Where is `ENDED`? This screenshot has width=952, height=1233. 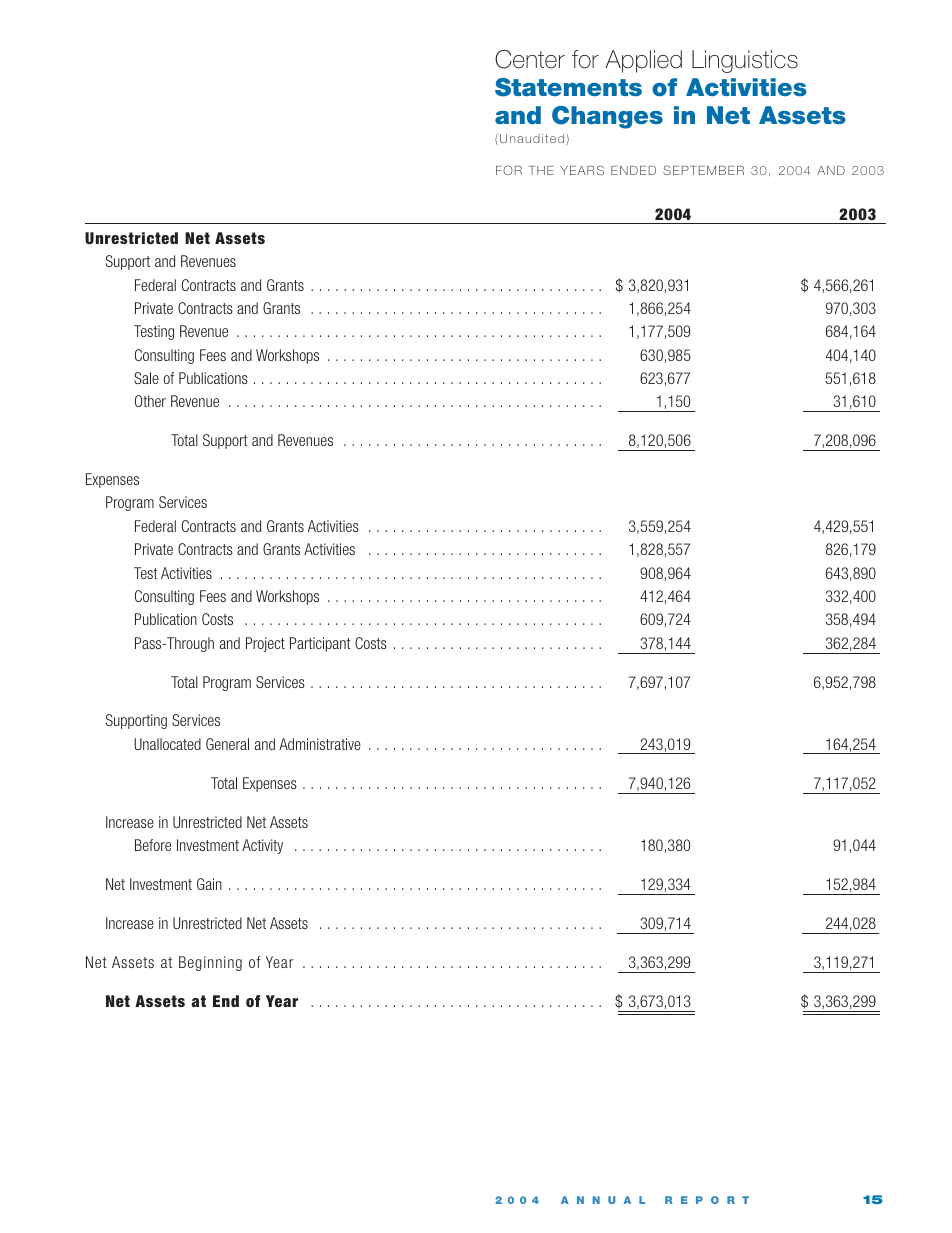
ENDED is located at coordinates (633, 170).
